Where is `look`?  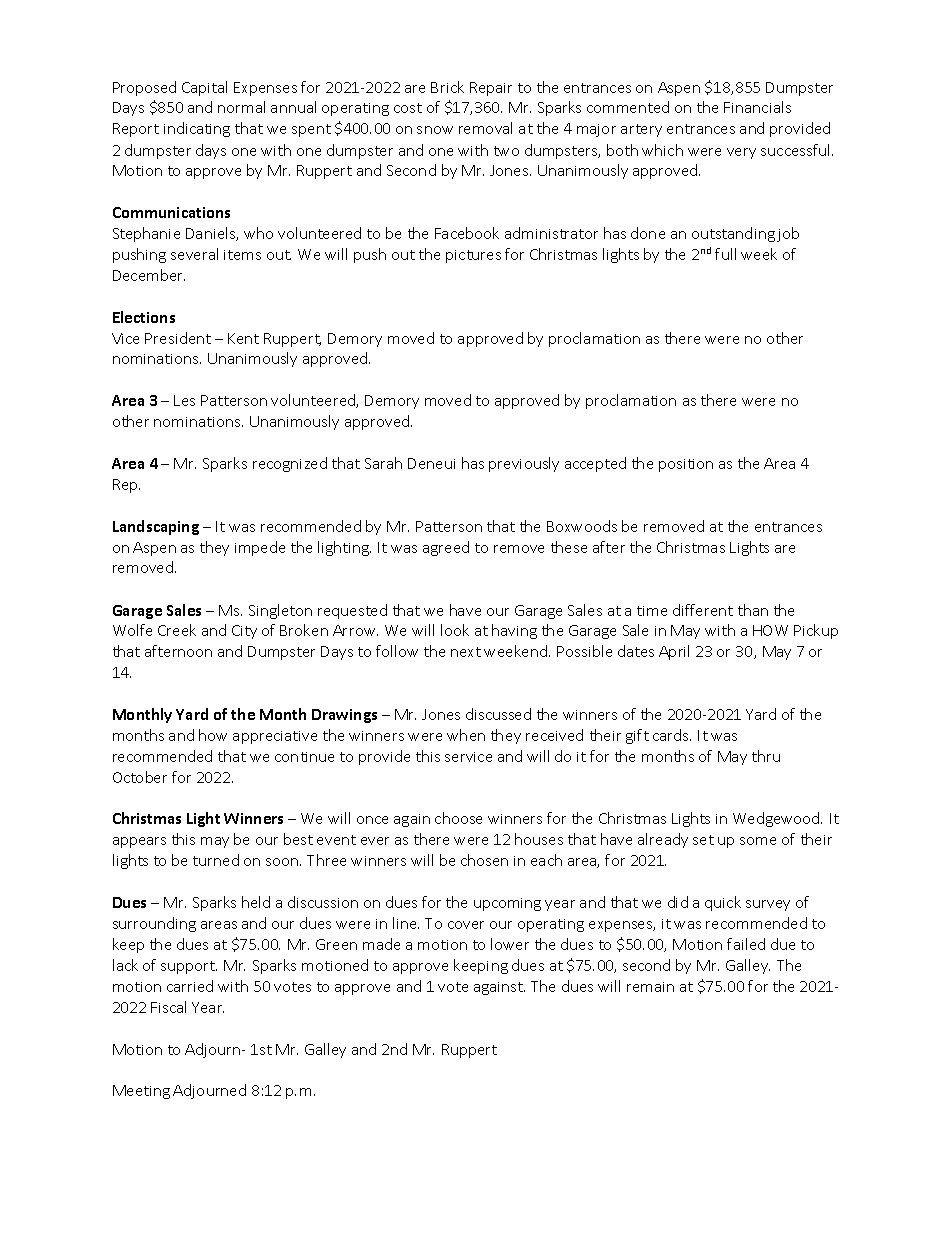
look is located at coordinates (455, 630).
